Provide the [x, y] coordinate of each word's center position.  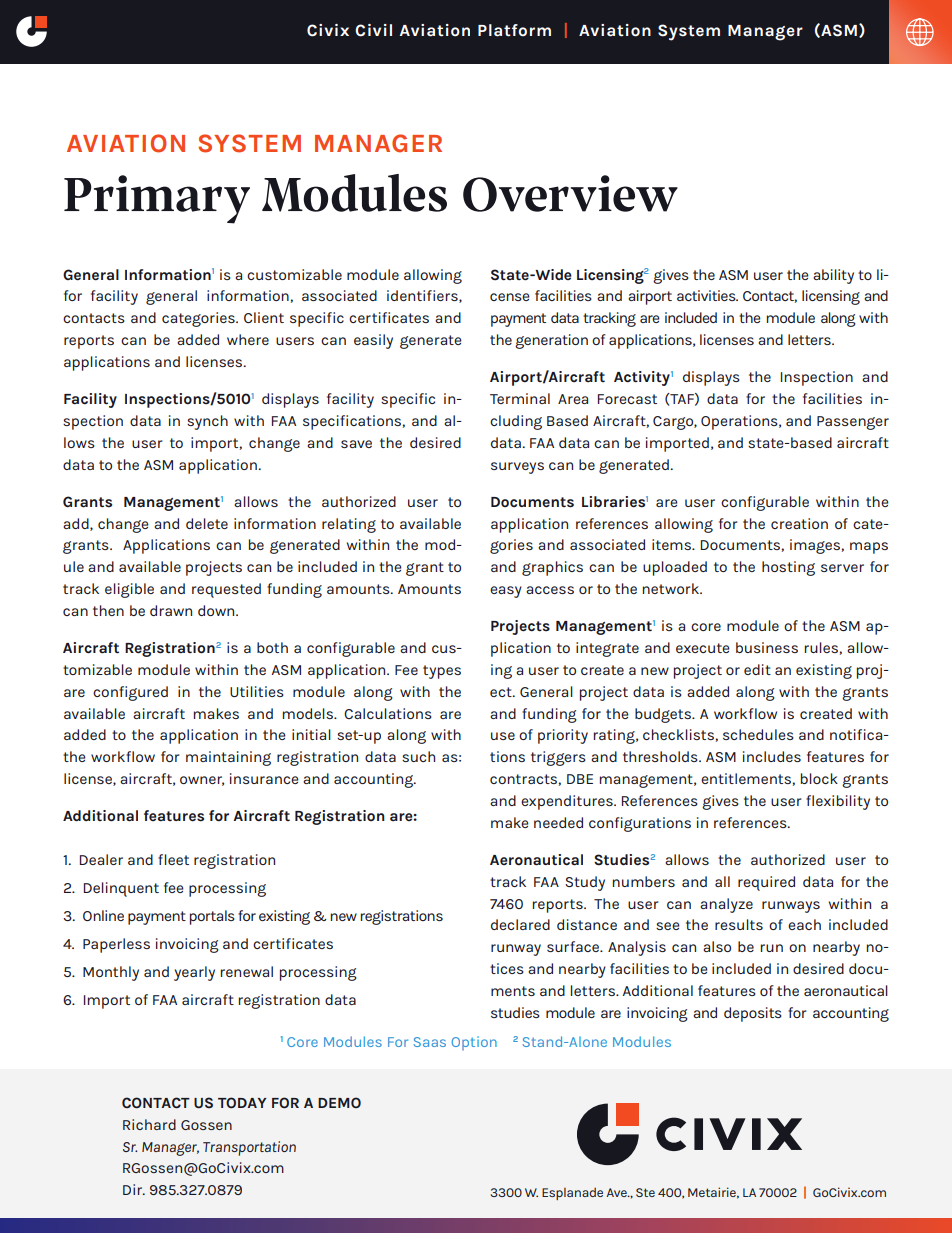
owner [202, 781]
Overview [570, 193]
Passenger [853, 423]
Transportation [249, 1148]
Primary [157, 199]
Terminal [520, 398]
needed [558, 822]
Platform [514, 30]
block [819, 778]
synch [207, 422]
